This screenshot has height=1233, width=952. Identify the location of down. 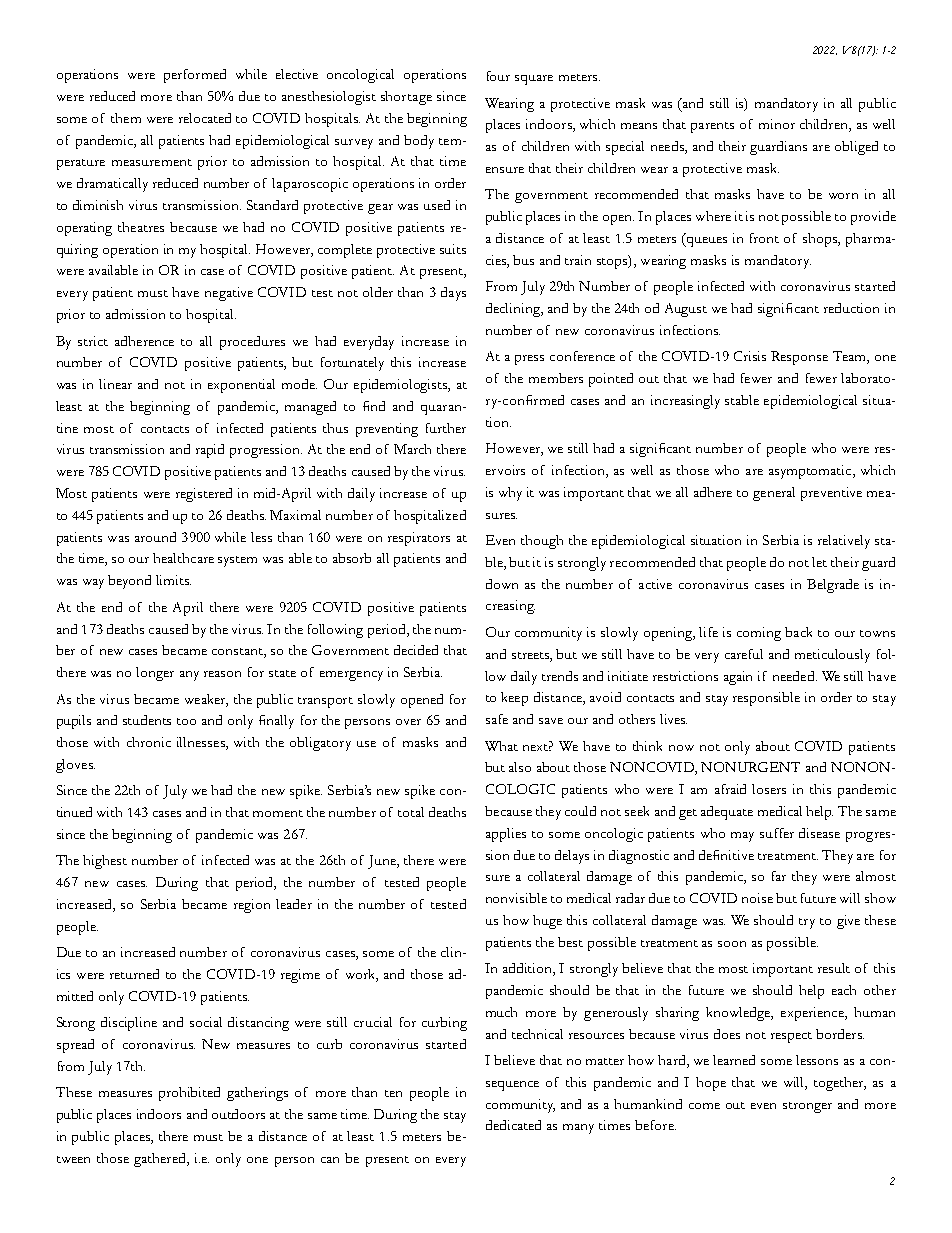
(502, 584).
